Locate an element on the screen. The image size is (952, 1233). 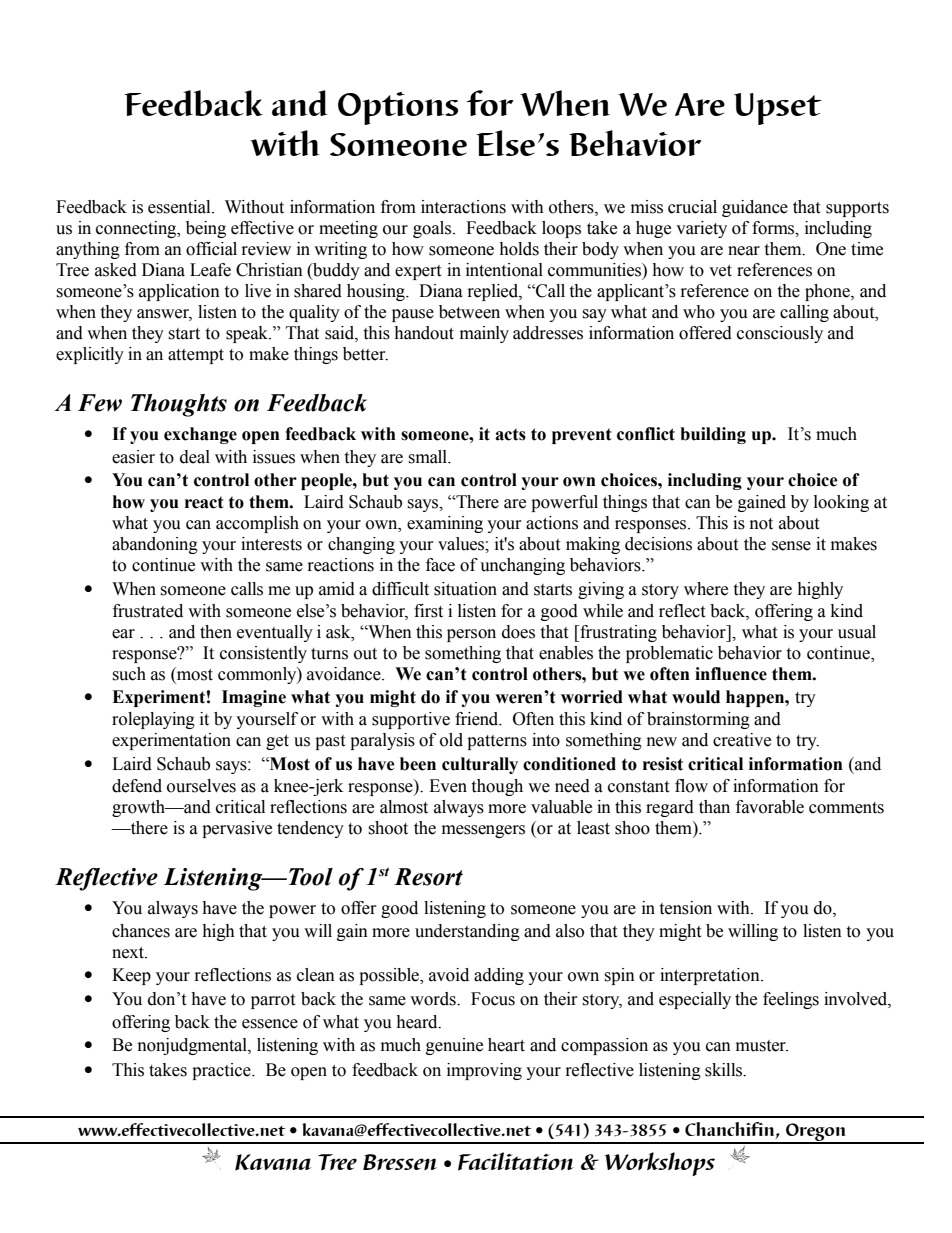
ourselves is located at coordinates (201, 786).
